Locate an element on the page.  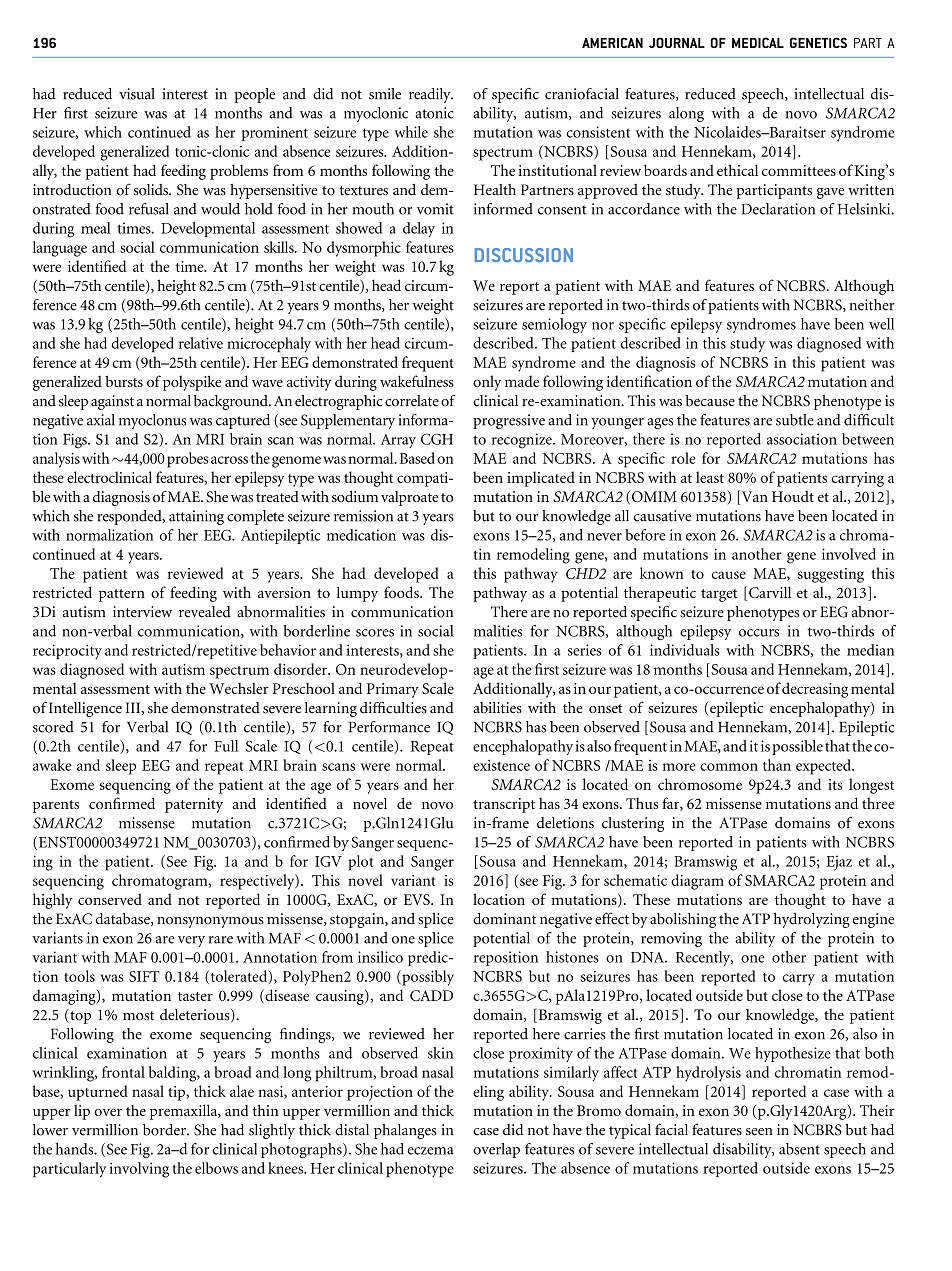
eczema is located at coordinates (431, 1151).
